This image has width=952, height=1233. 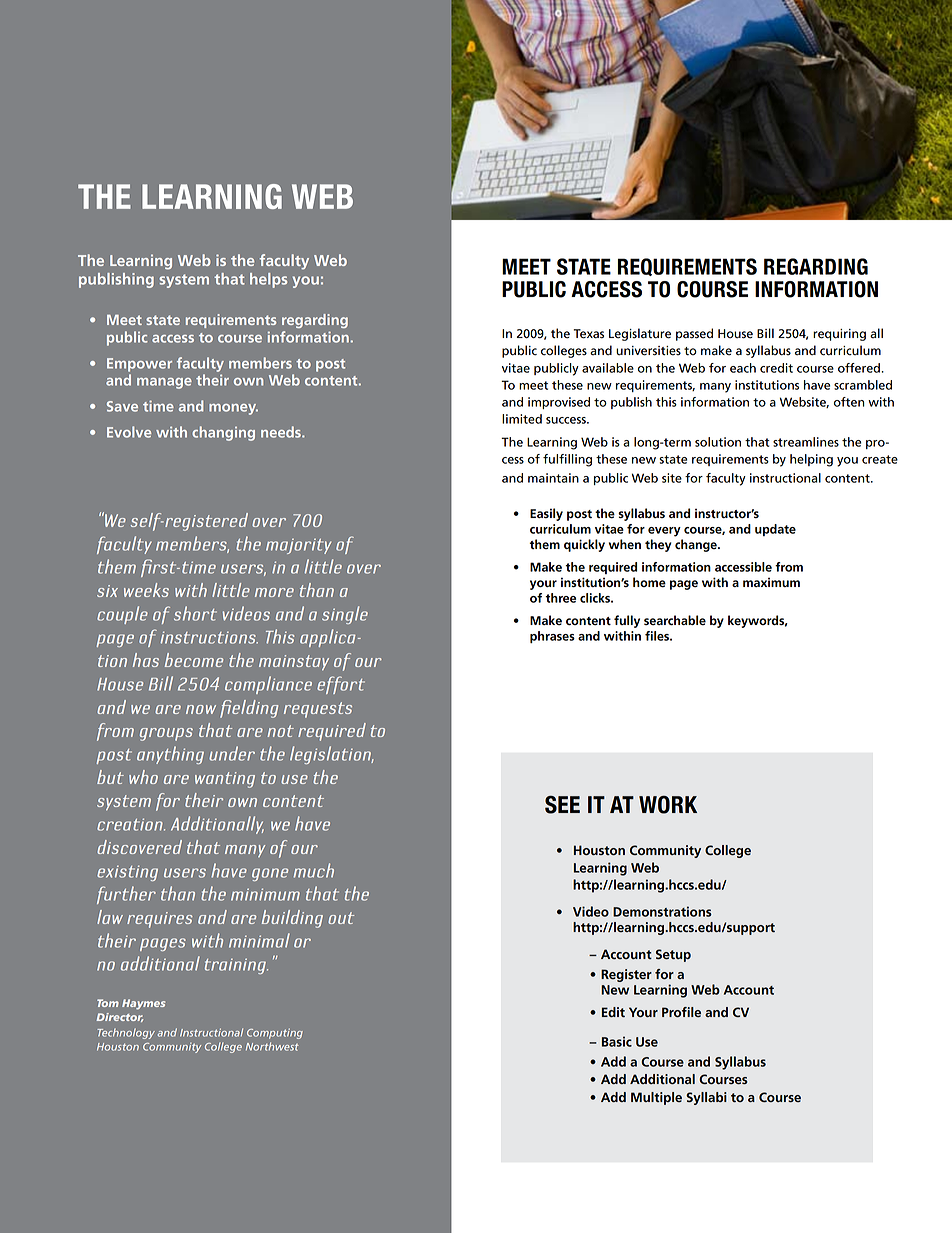 I want to click on helps, so click(x=268, y=280).
